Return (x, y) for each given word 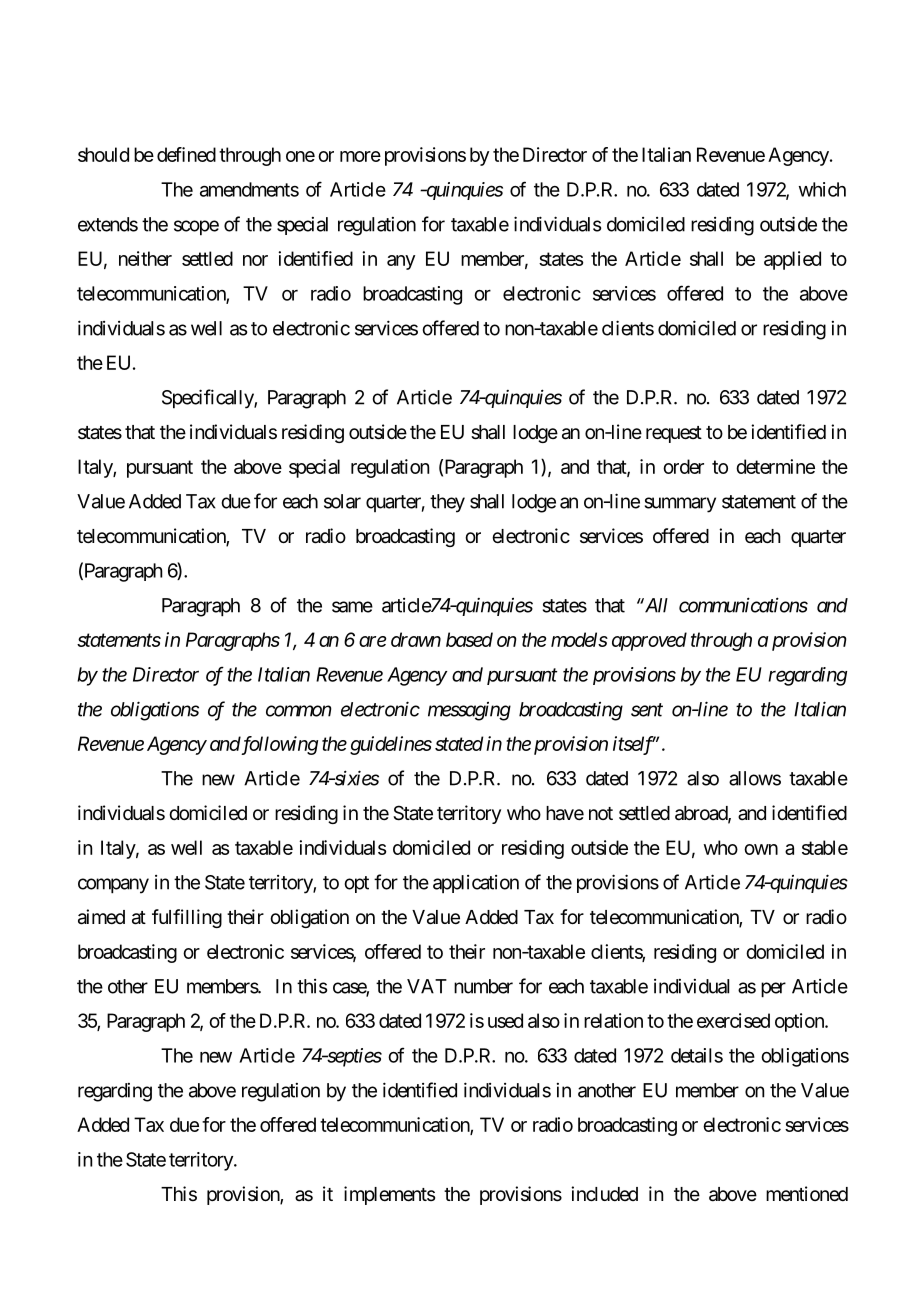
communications (743, 605)
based (469, 639)
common (299, 711)
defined (186, 154)
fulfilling (187, 918)
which (822, 189)
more (360, 156)
